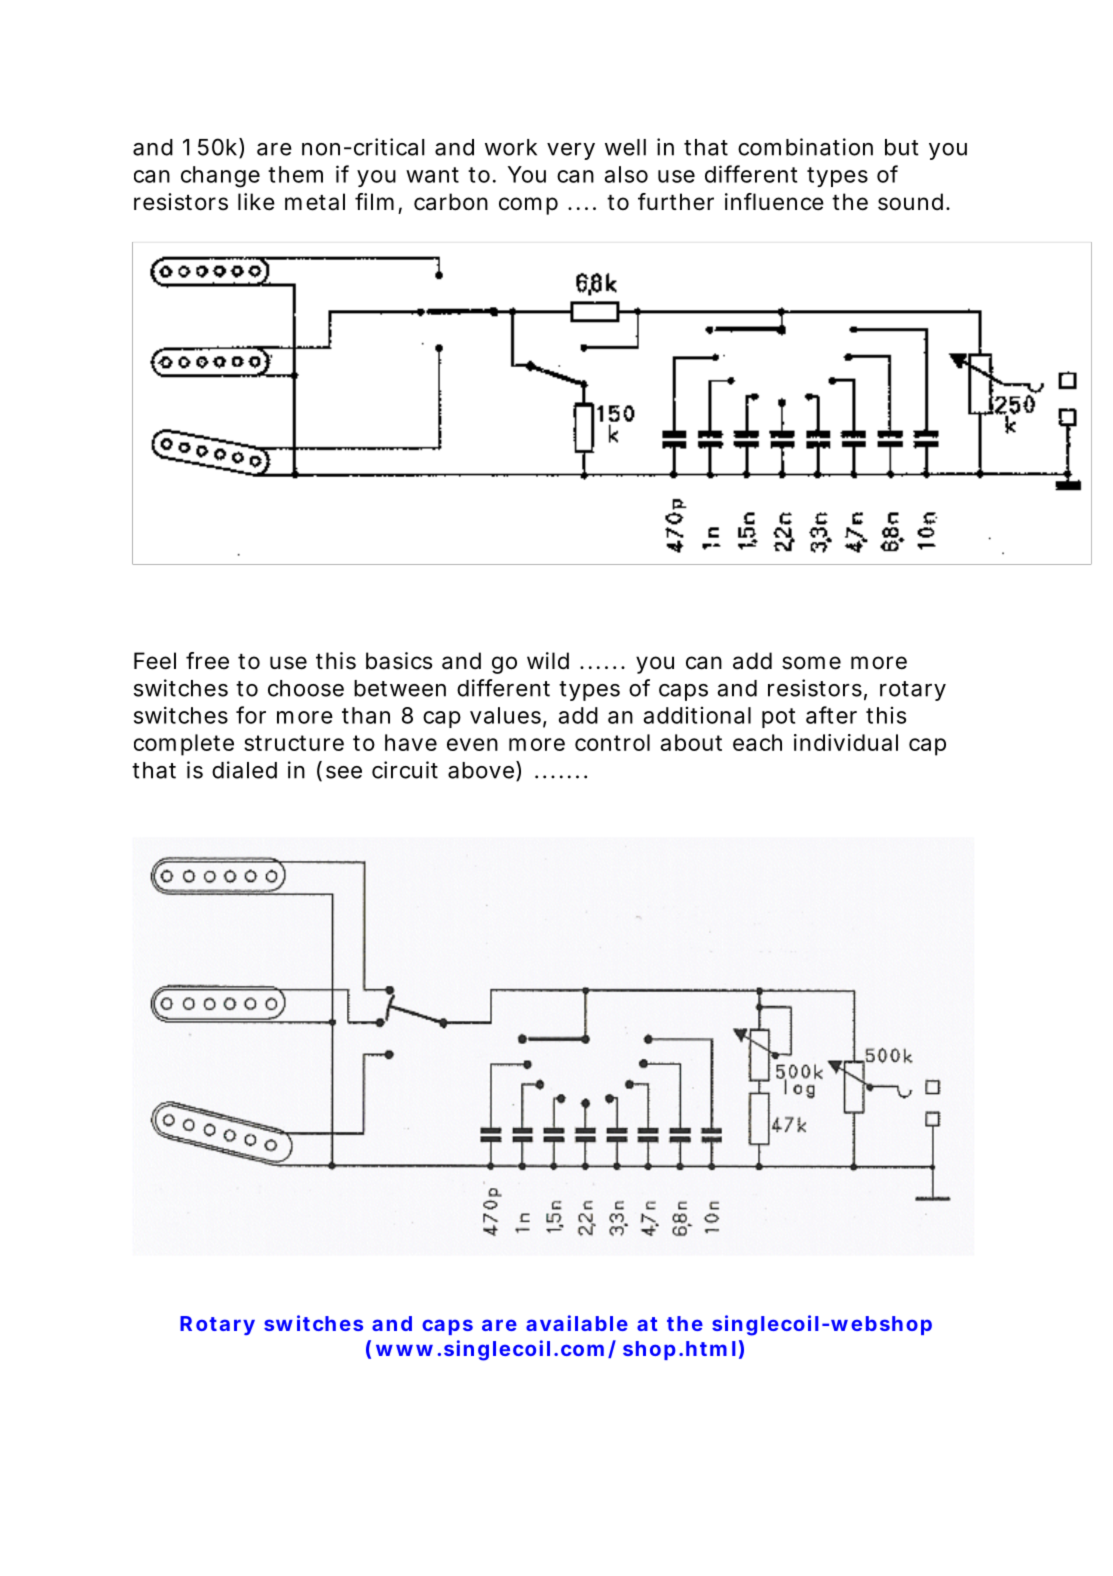 This document has width=1113, height=1576. What do you see at coordinates (507, 716) in the document?
I see `values` at bounding box center [507, 716].
